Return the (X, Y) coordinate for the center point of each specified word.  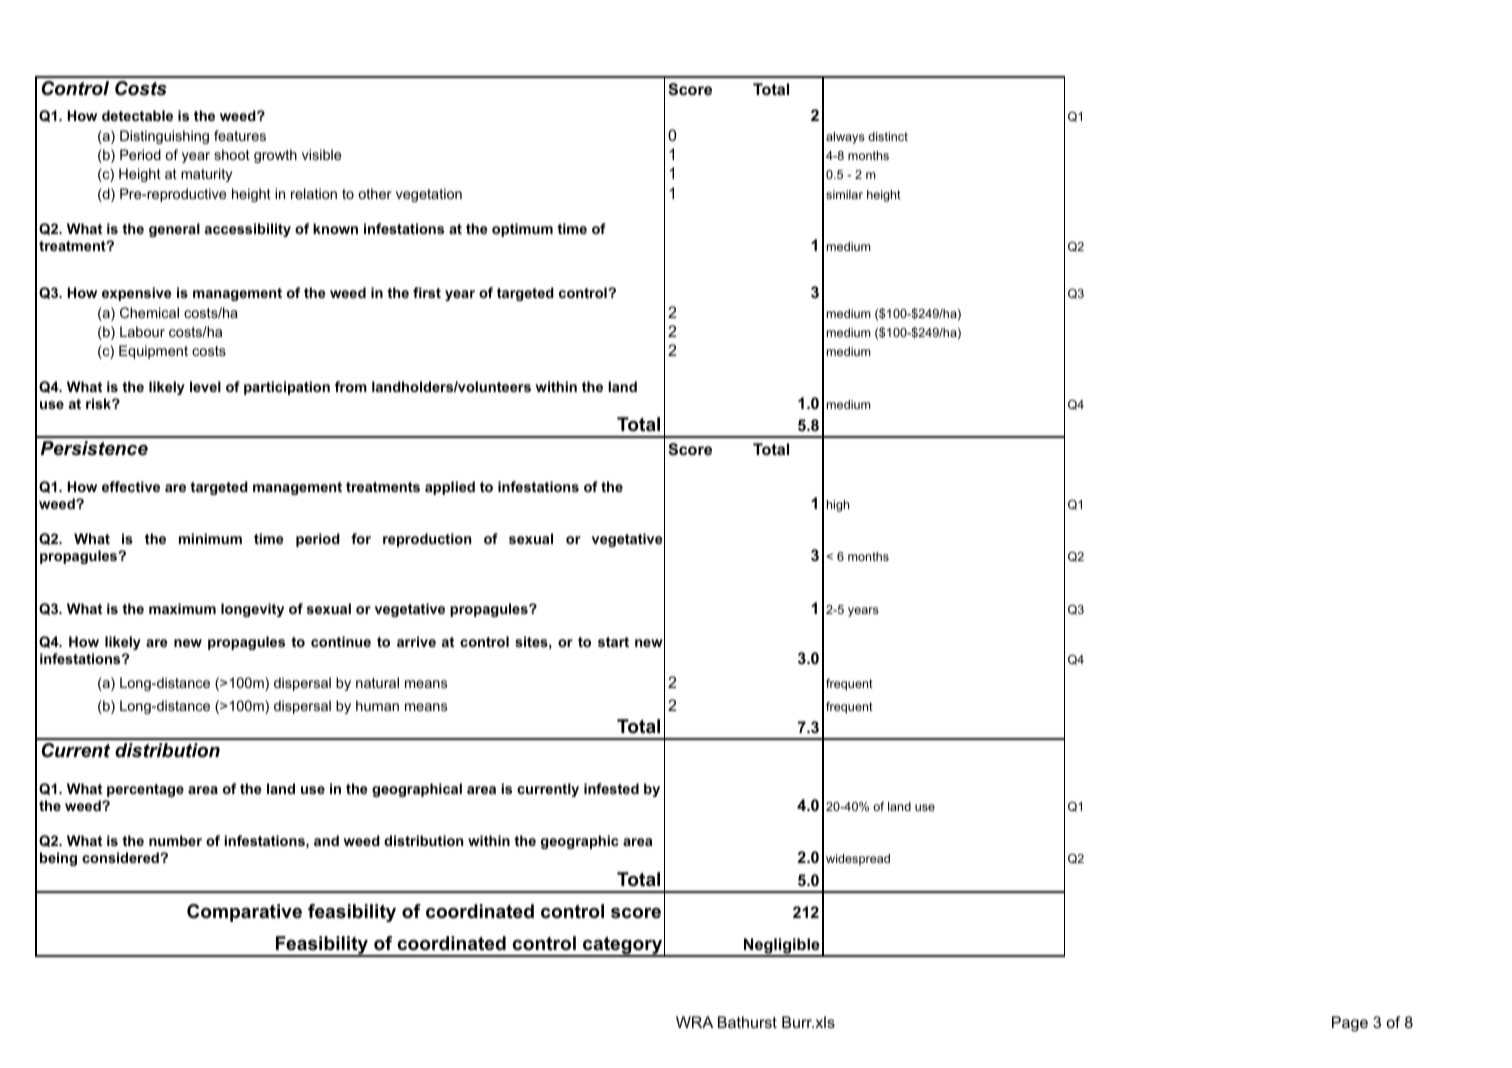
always (845, 138)
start (613, 642)
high (838, 506)
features (240, 135)
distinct (888, 136)
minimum (210, 538)
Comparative (244, 913)
